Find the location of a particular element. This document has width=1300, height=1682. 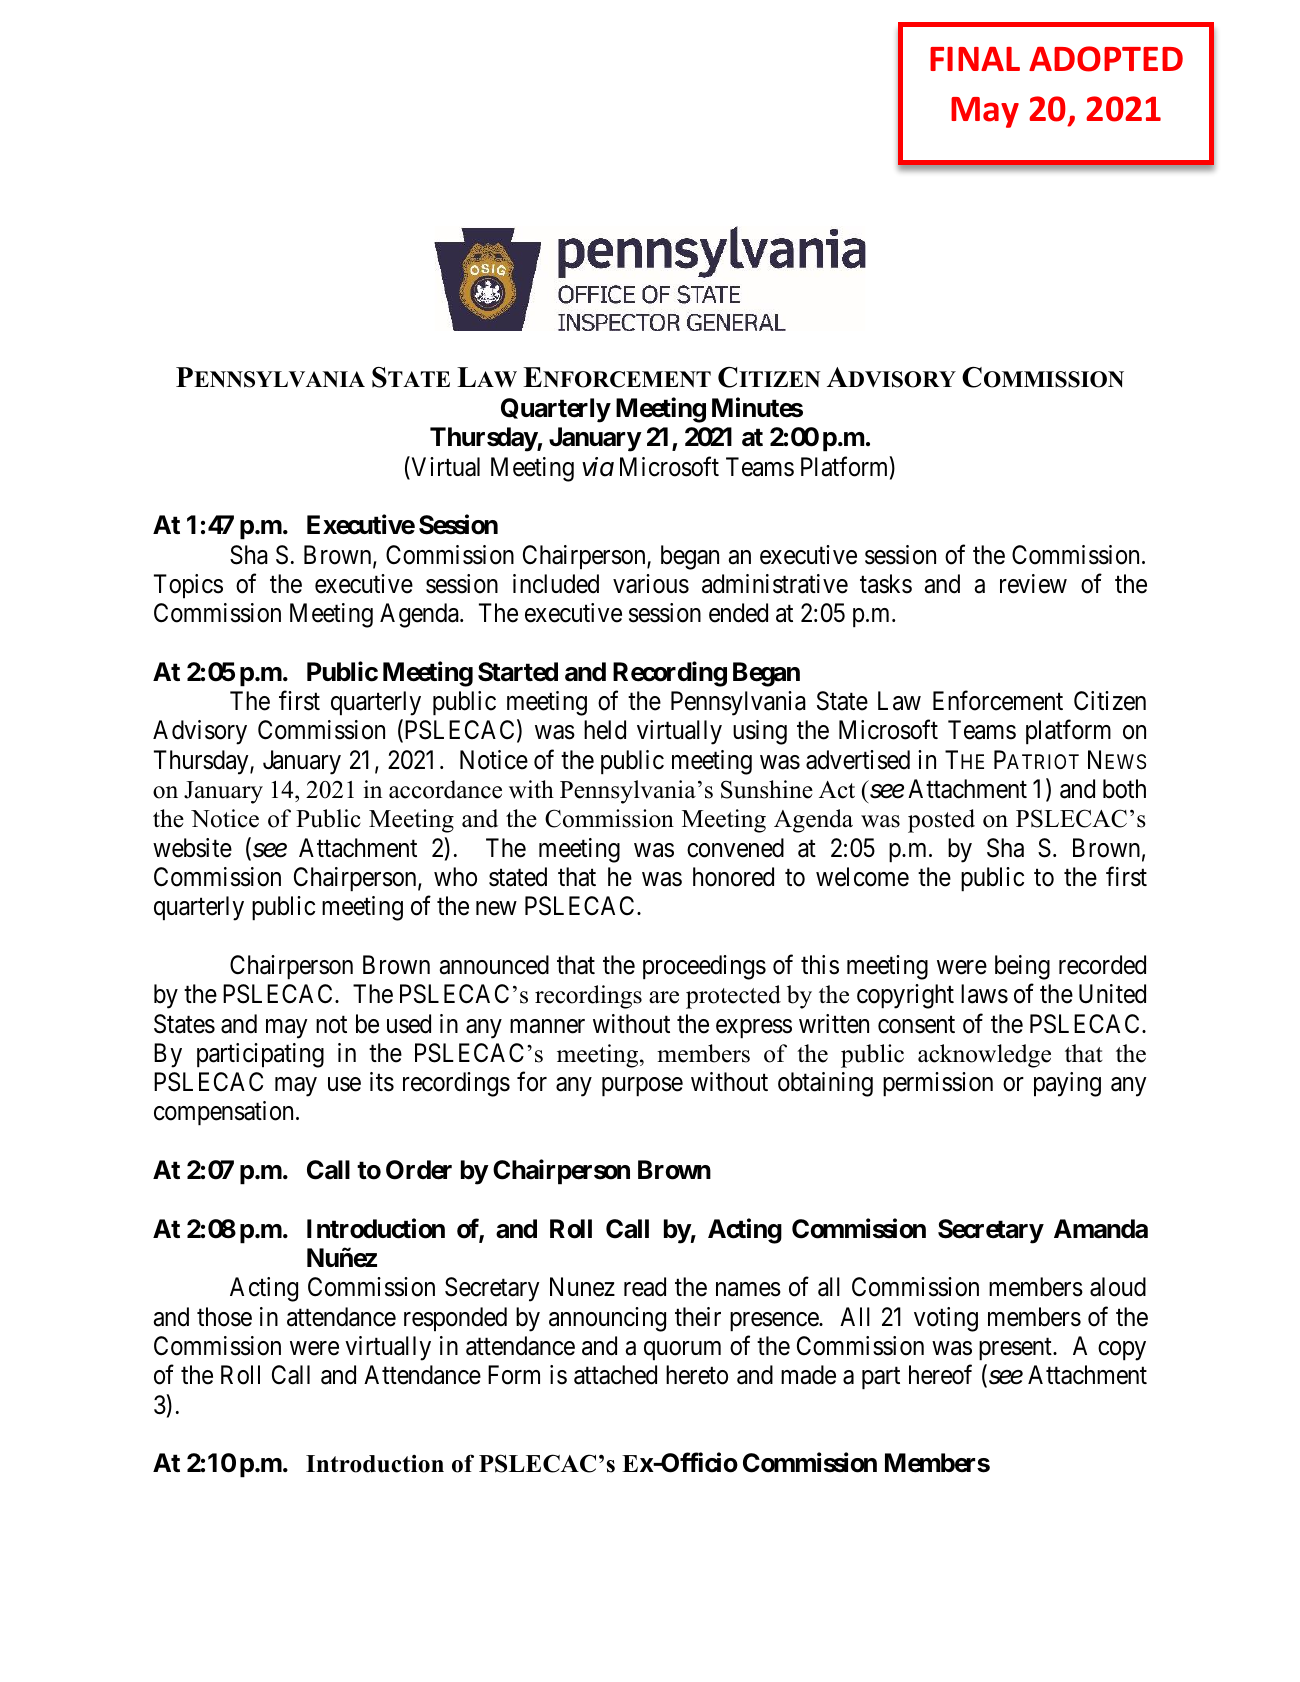

present is located at coordinates (1016, 1349).
